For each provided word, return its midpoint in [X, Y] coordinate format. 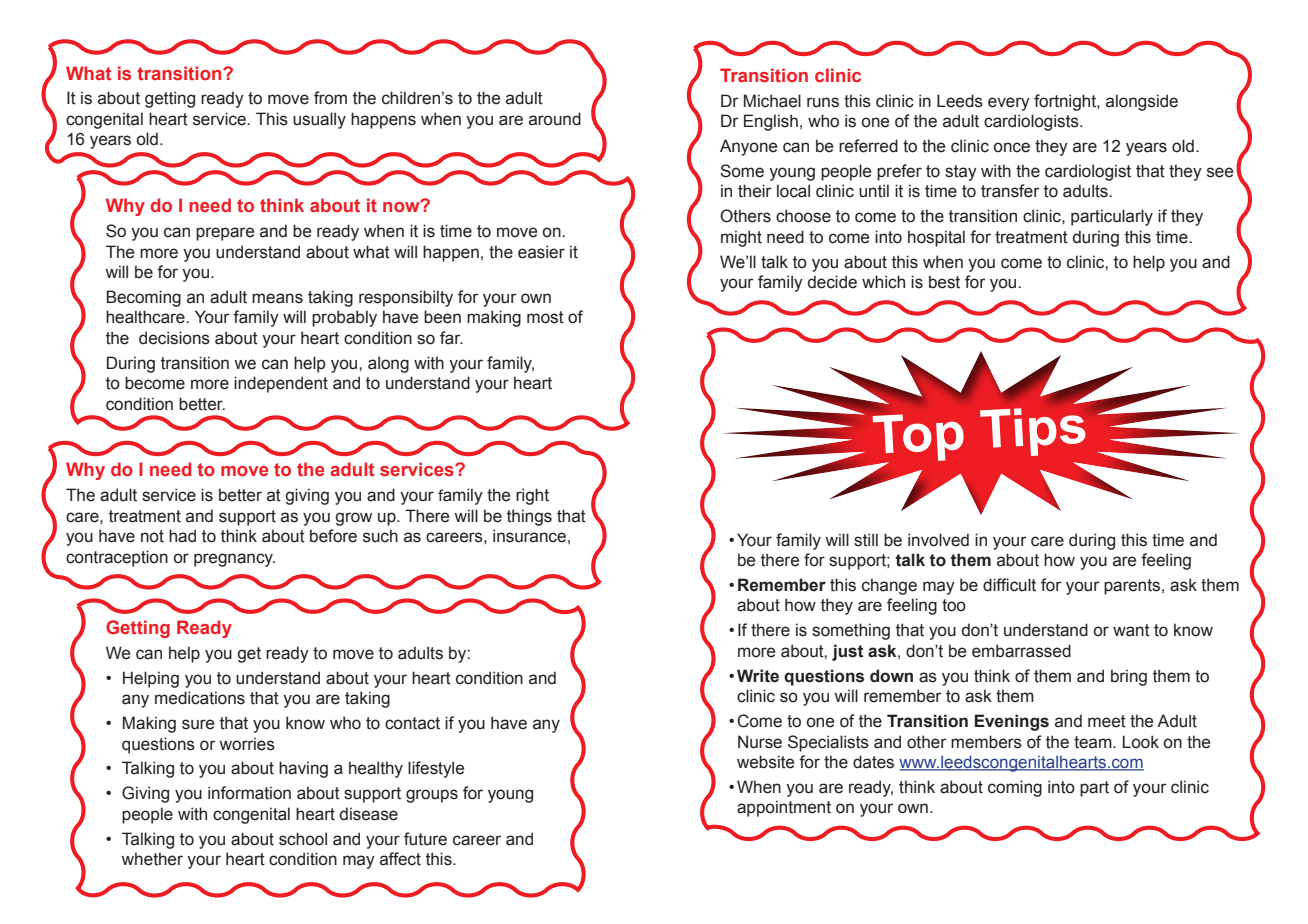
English [771, 122]
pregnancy [234, 560]
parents [1133, 587]
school [303, 839]
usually [319, 120]
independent [281, 384]
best [944, 282]
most [545, 317]
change [889, 586]
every [1009, 104]
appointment [784, 808]
